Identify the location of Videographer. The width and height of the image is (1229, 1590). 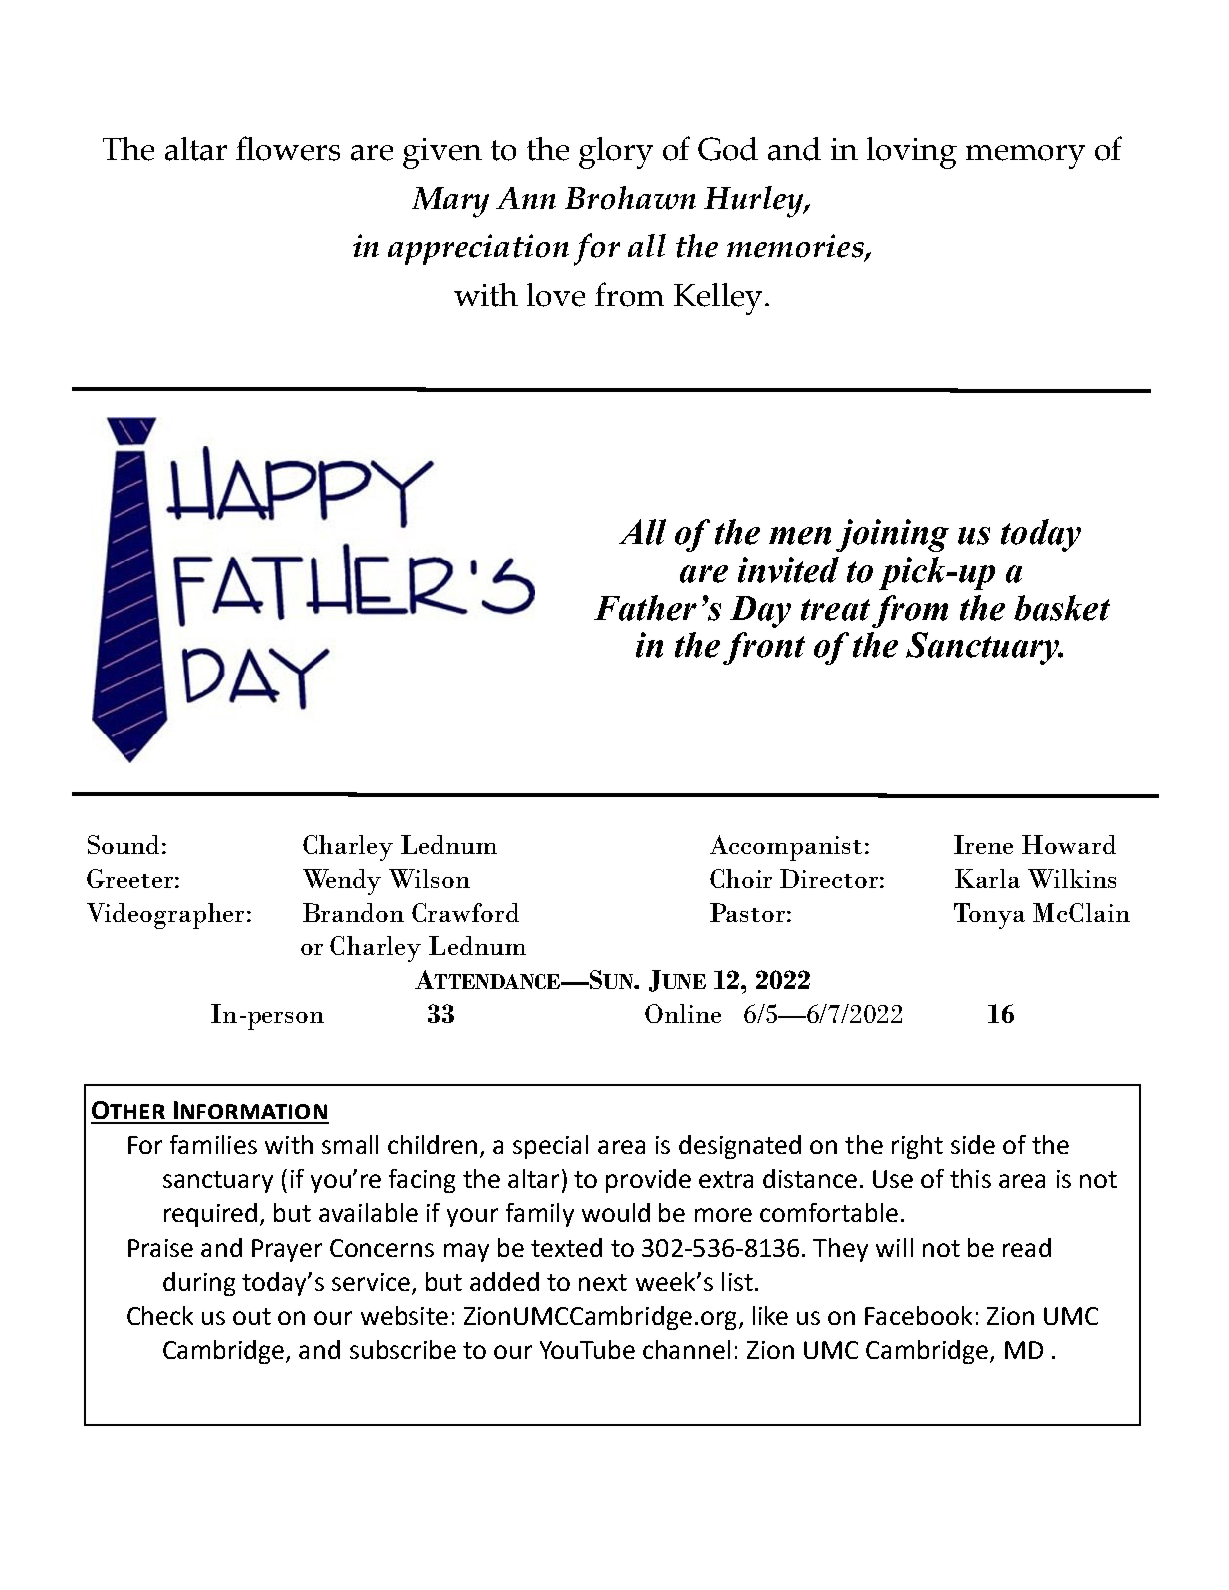
(165, 916).
